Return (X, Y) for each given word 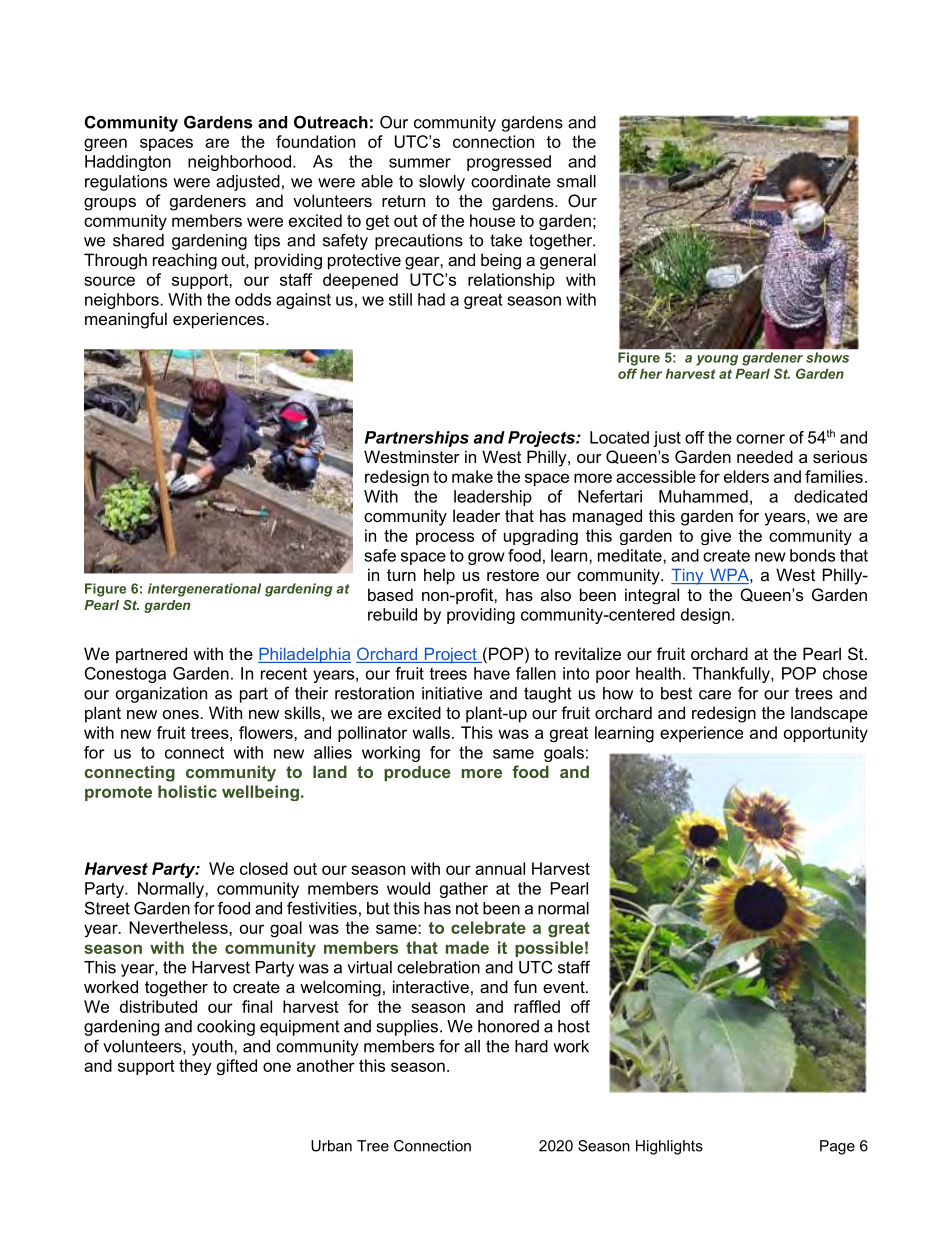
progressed (509, 163)
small (576, 181)
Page (837, 1147)
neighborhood (239, 163)
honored (508, 1026)
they (195, 1067)
